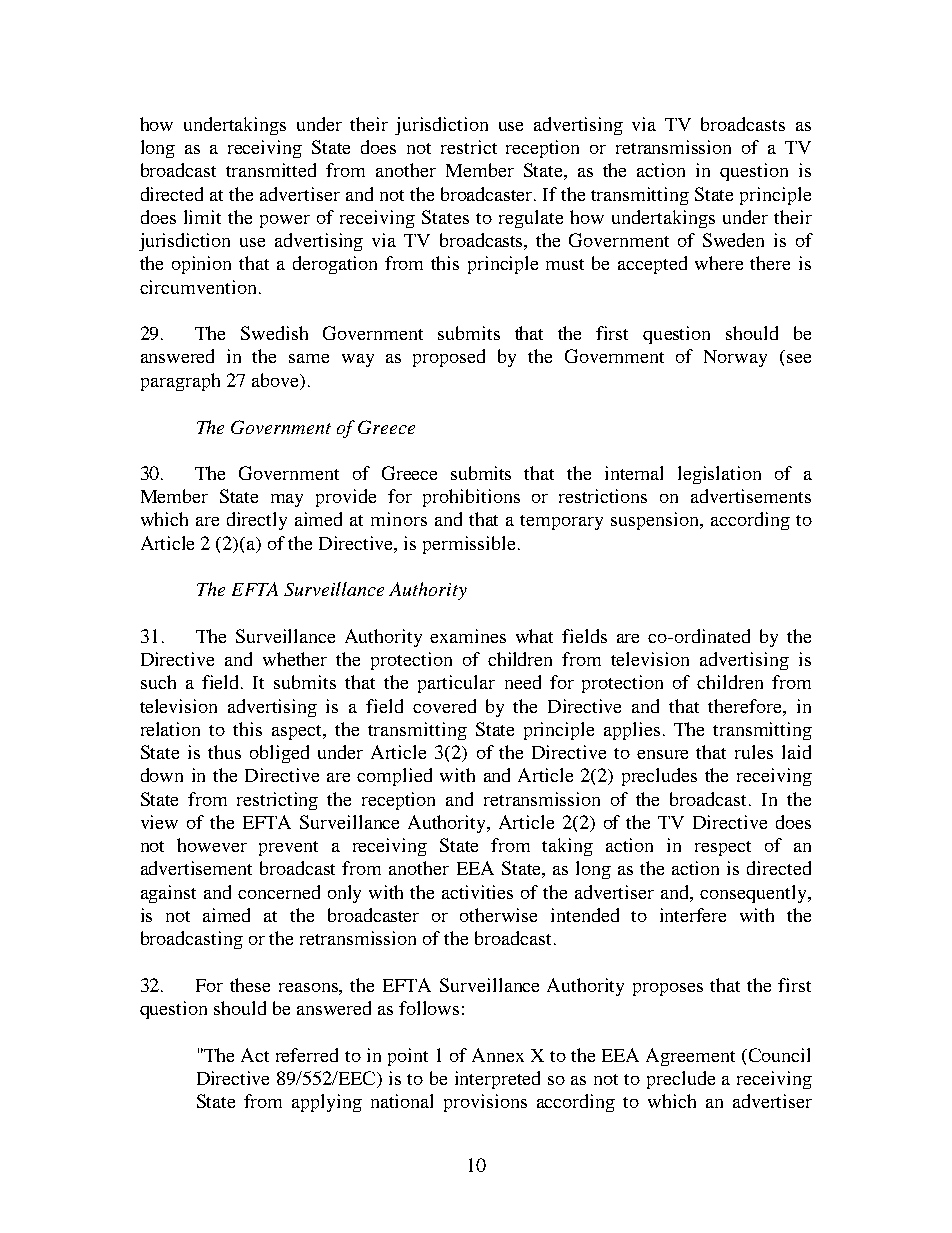  I want to click on referred, so click(307, 1055).
